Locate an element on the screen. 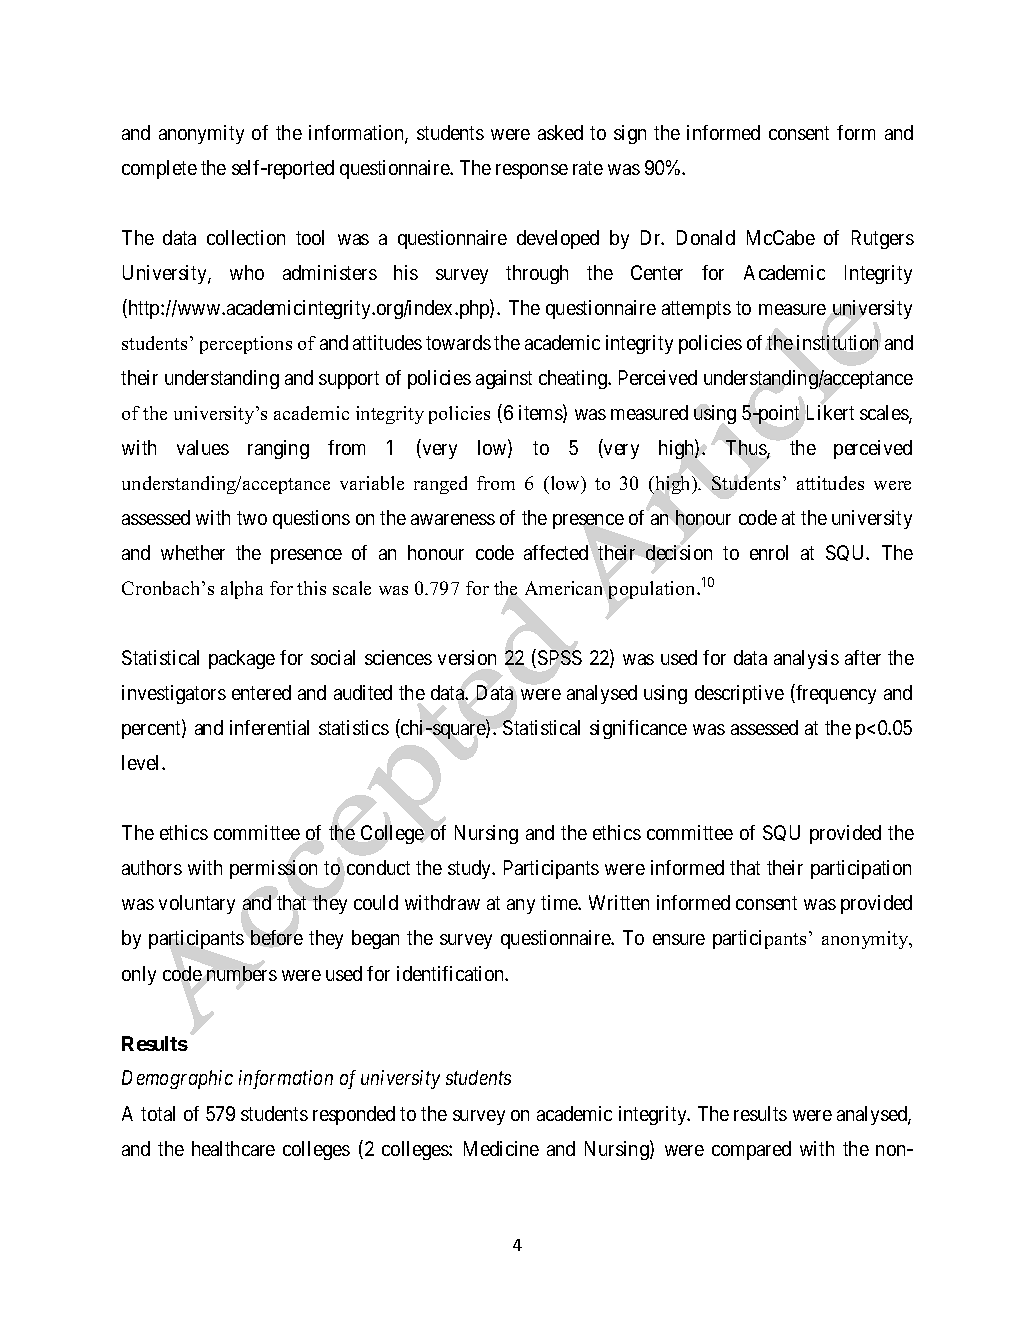 The height and width of the screenshot is (1340, 1035). package is located at coordinates (242, 659).
